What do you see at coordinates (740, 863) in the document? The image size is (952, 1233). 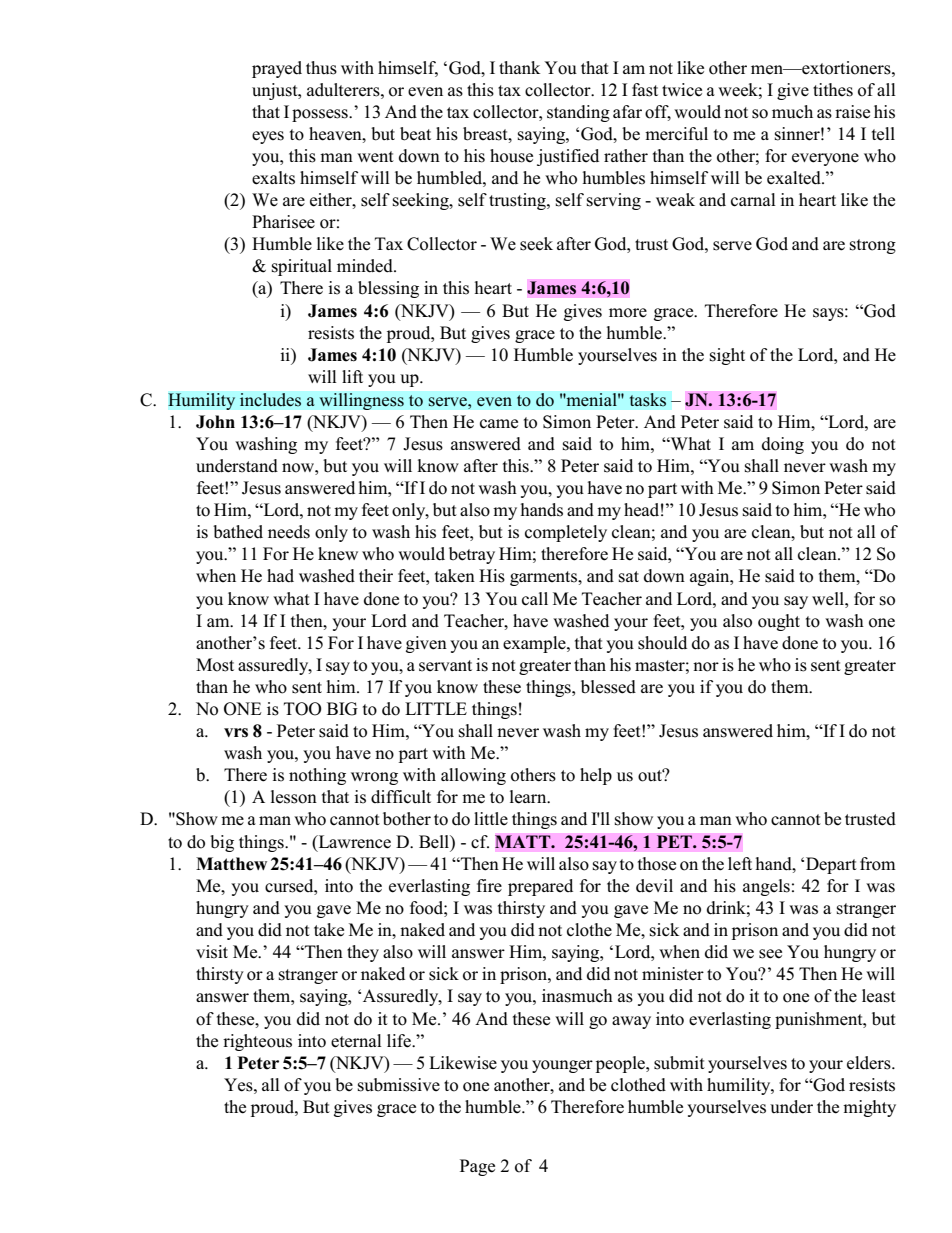 I see `left` at bounding box center [740, 863].
